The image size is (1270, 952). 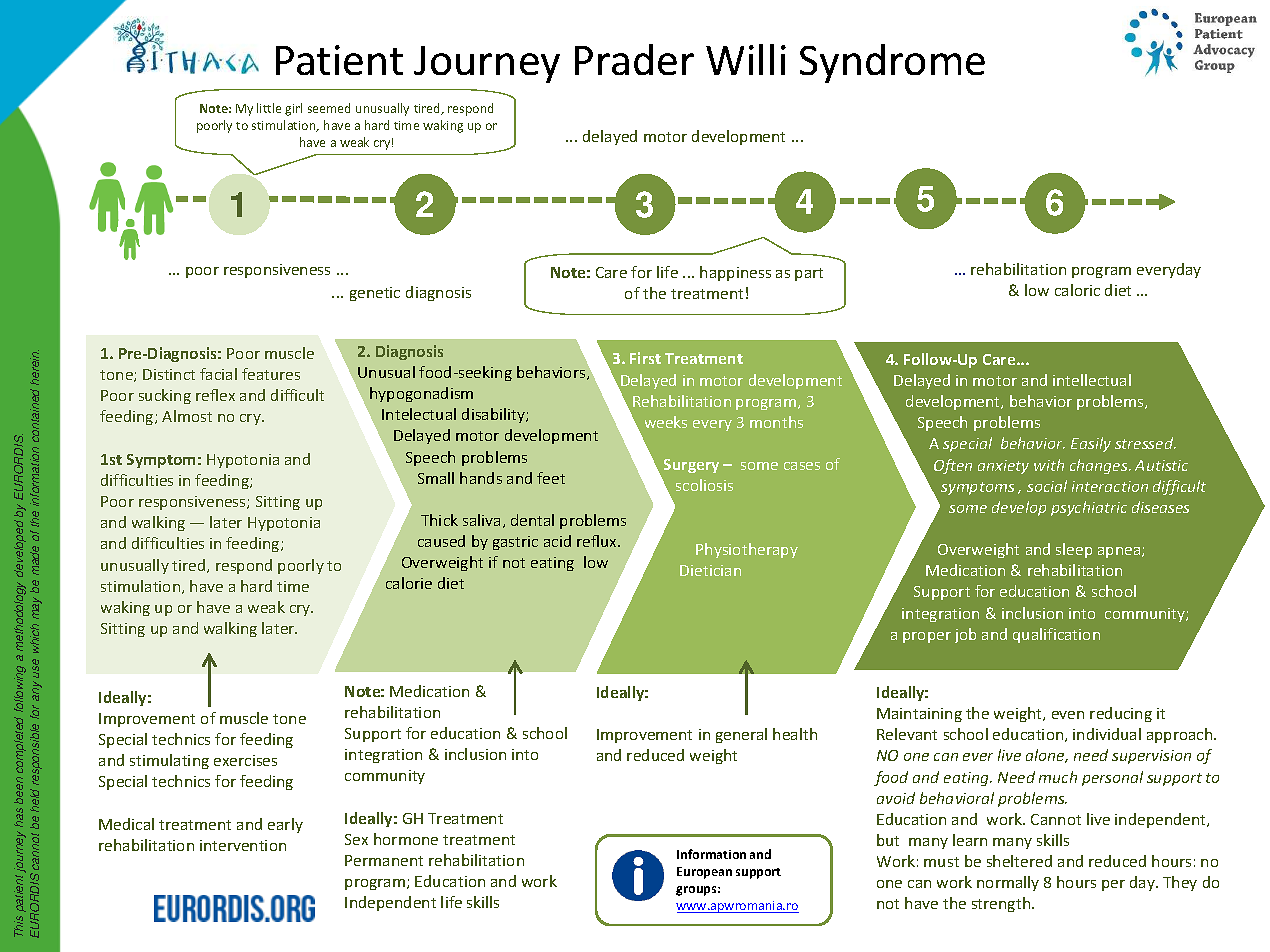 What do you see at coordinates (245, 760) in the document?
I see `exercises` at bounding box center [245, 760].
